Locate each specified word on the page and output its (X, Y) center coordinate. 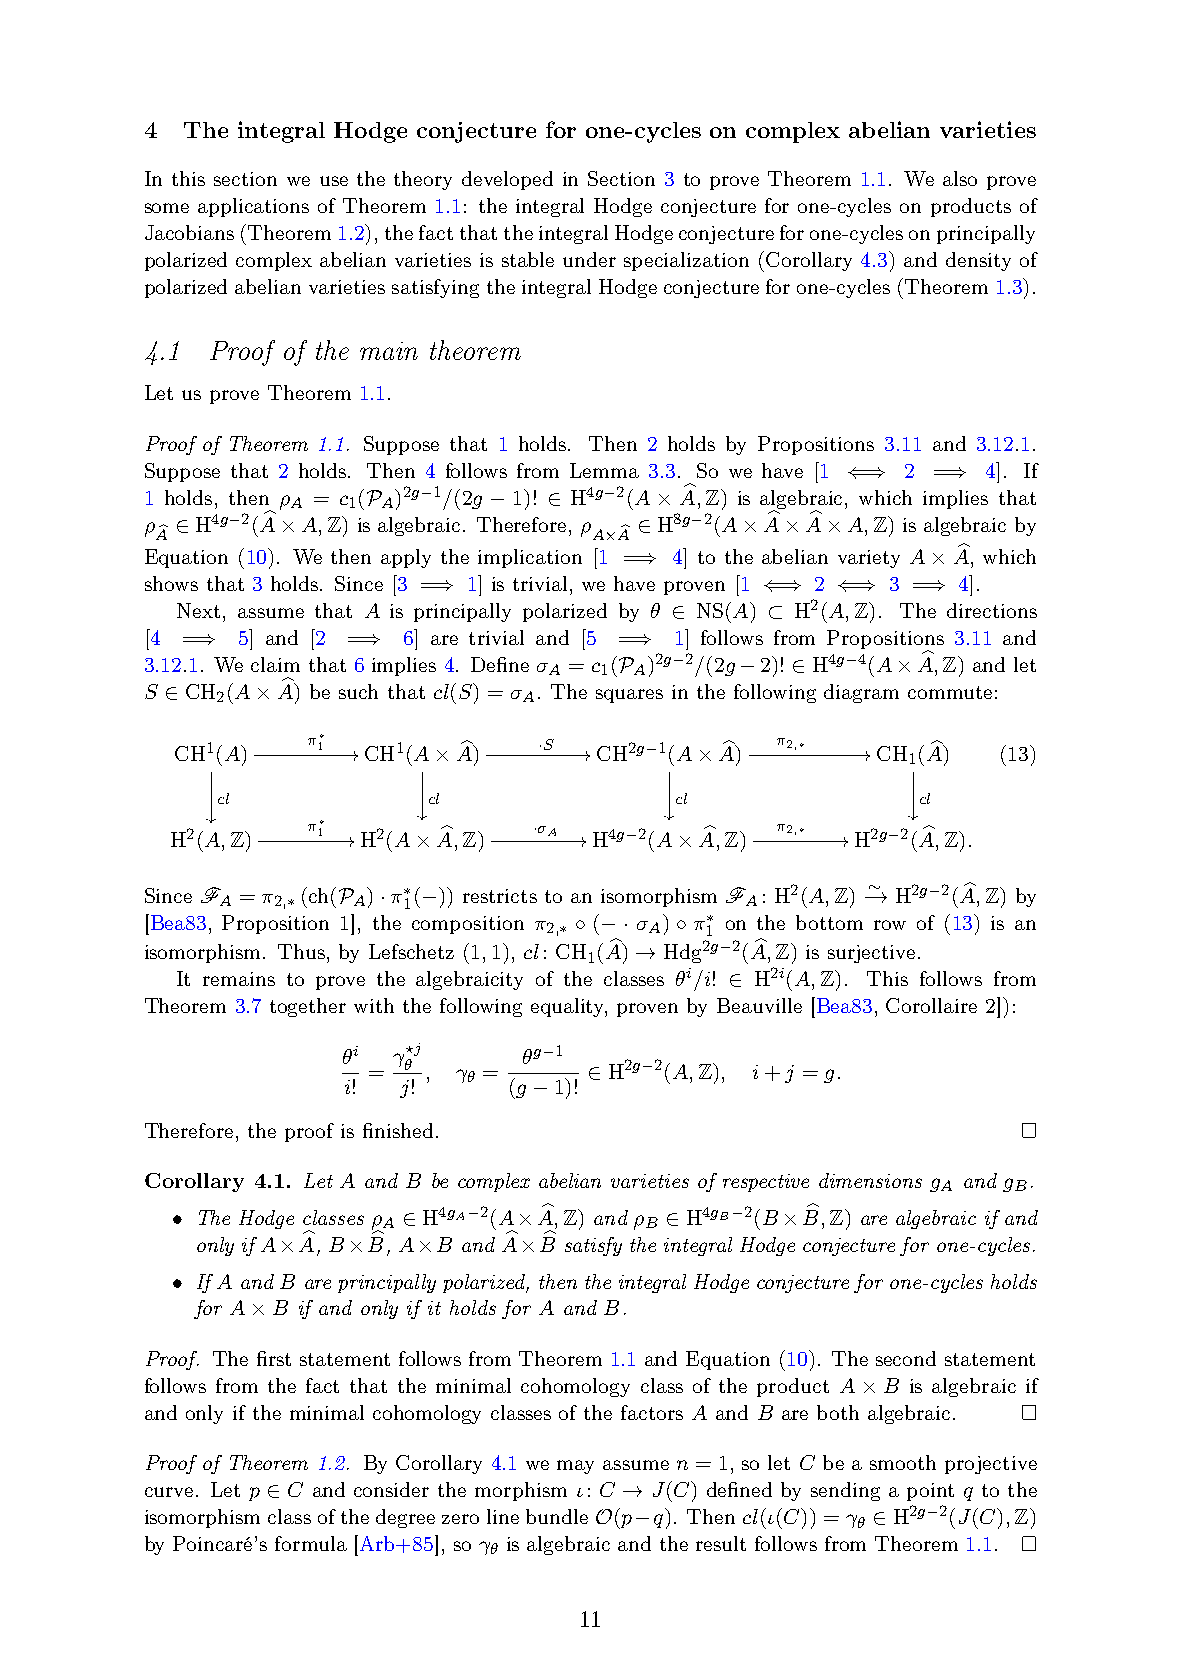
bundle (557, 1516)
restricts (500, 896)
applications (253, 207)
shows (171, 583)
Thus (301, 951)
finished (398, 1130)
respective (766, 1183)
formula (311, 1543)
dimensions (870, 1180)
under (589, 259)
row (890, 925)
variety (869, 559)
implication (530, 558)
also (960, 178)
